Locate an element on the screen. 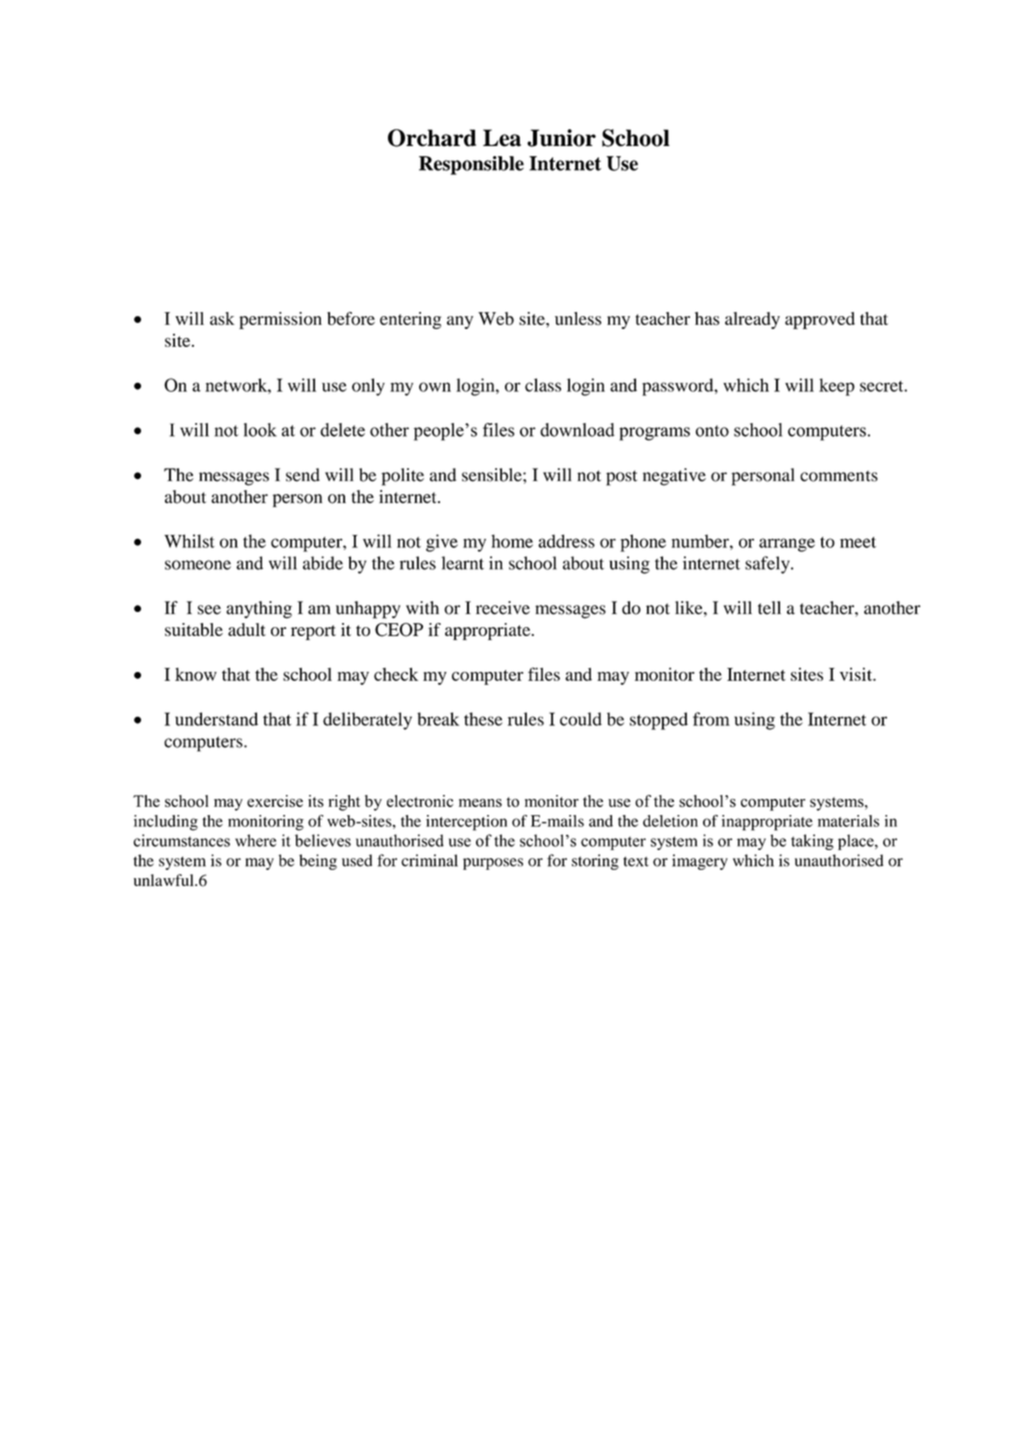 This screenshot has height=1446, width=1023. home is located at coordinates (512, 541).
